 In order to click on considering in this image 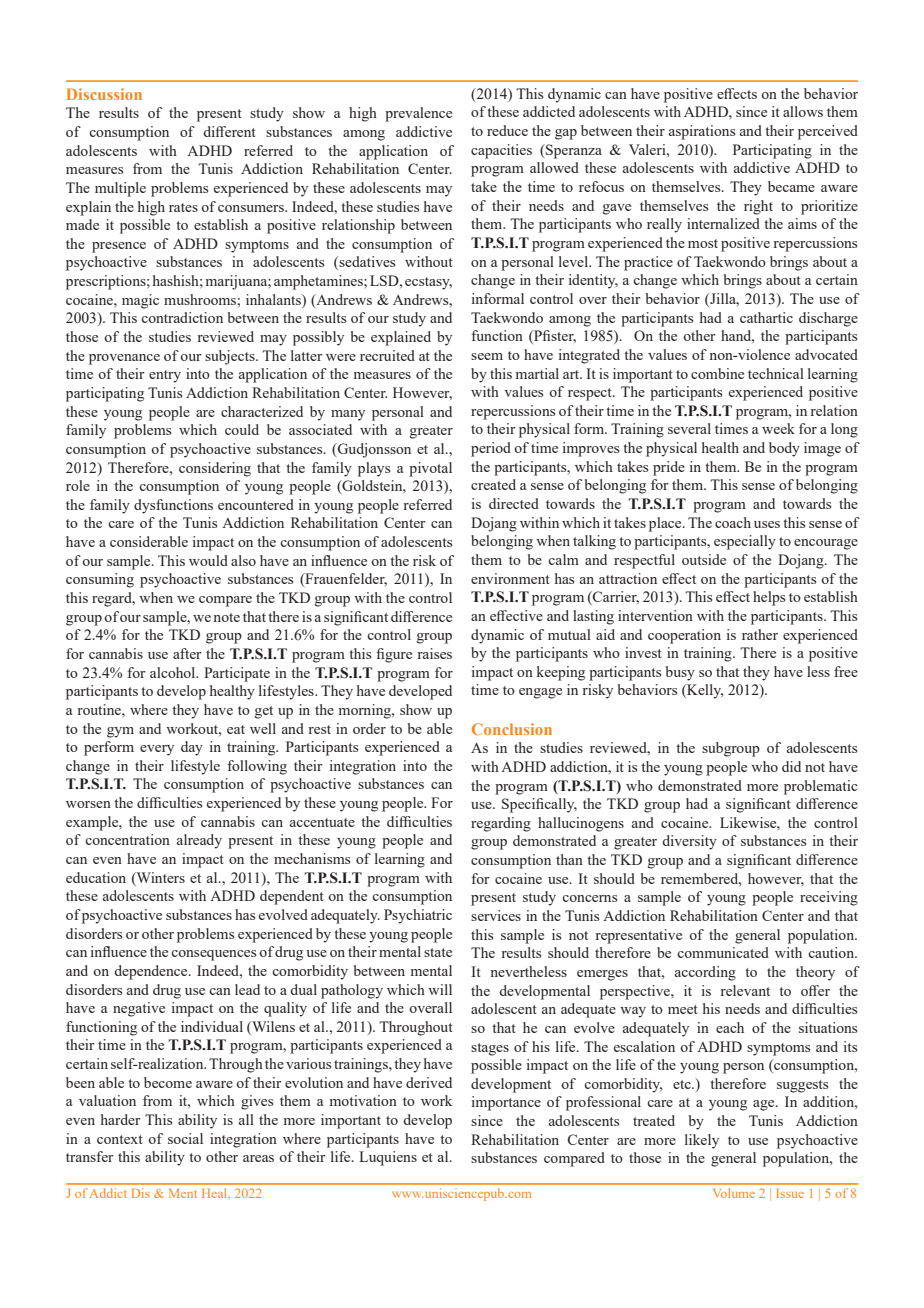, I will do `click(215, 469)`.
